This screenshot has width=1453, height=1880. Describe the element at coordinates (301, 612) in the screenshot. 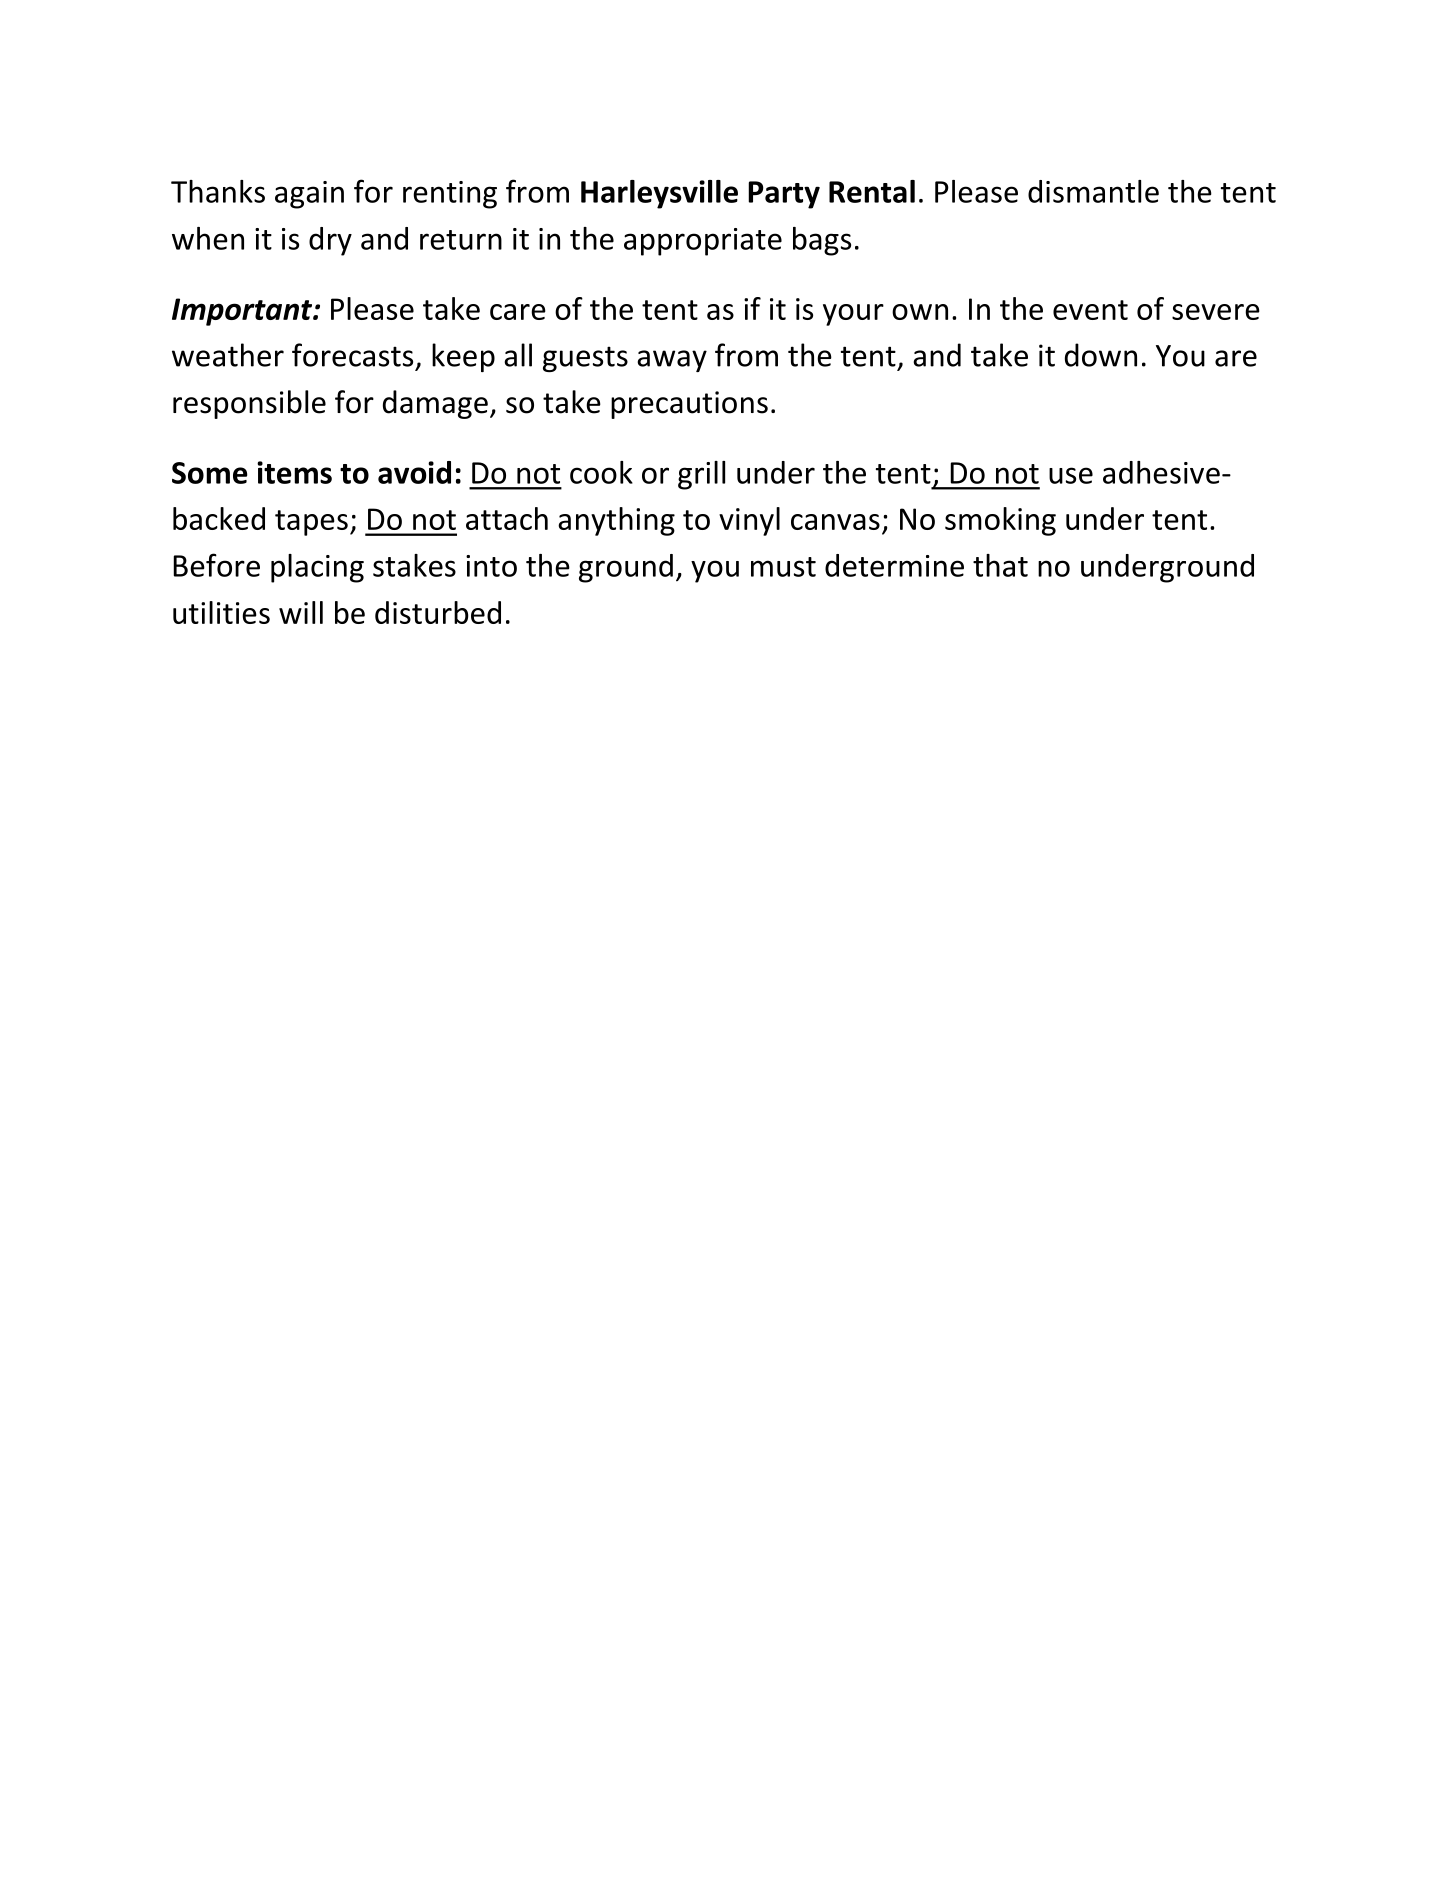

I see `will` at that location.
